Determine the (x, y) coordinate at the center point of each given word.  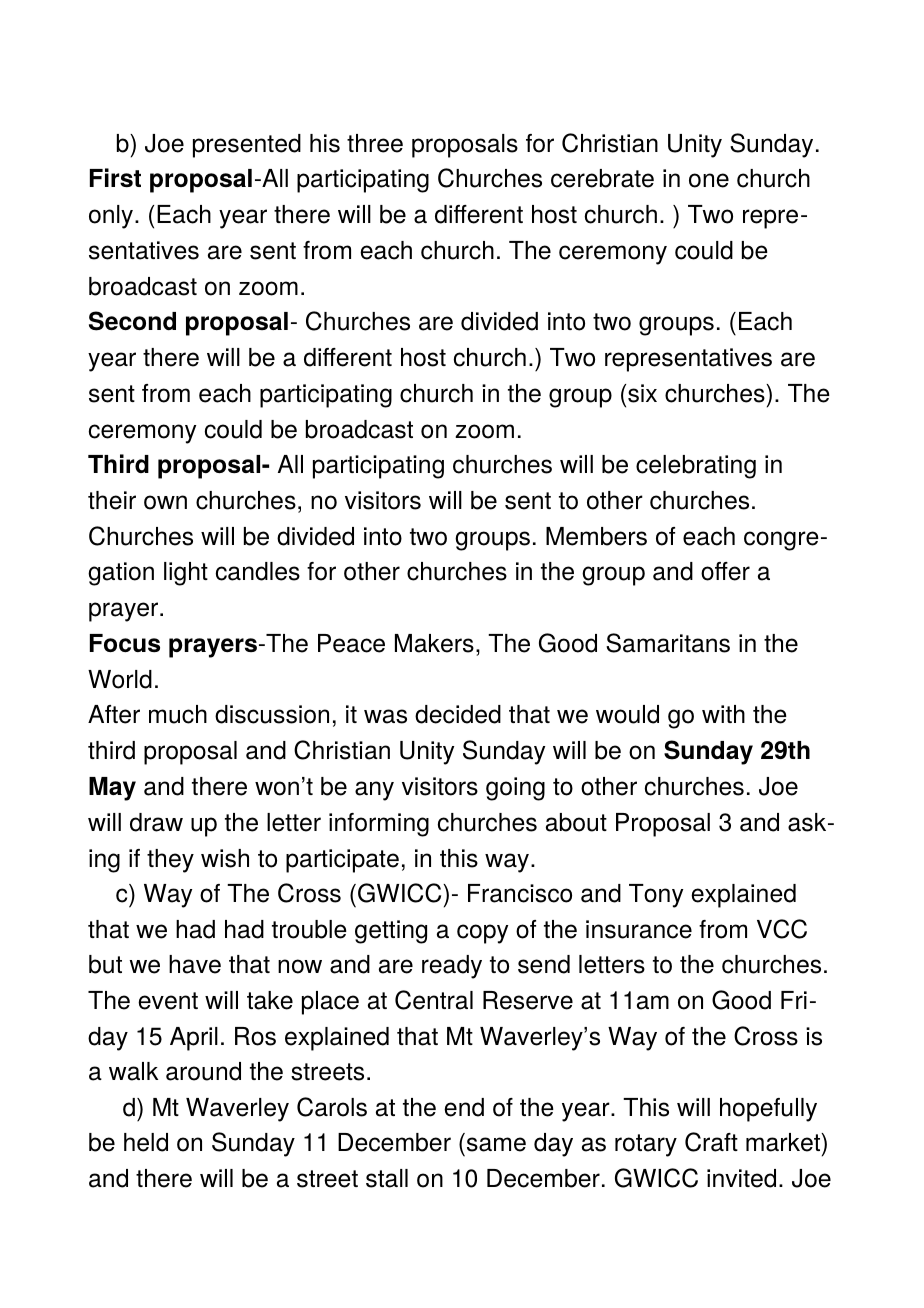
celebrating (696, 467)
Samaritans (668, 643)
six (642, 393)
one (709, 180)
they (170, 861)
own (165, 502)
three (375, 143)
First (115, 177)
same (496, 1144)
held (146, 1142)
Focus (125, 643)
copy (482, 934)
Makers (434, 643)
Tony (656, 896)
